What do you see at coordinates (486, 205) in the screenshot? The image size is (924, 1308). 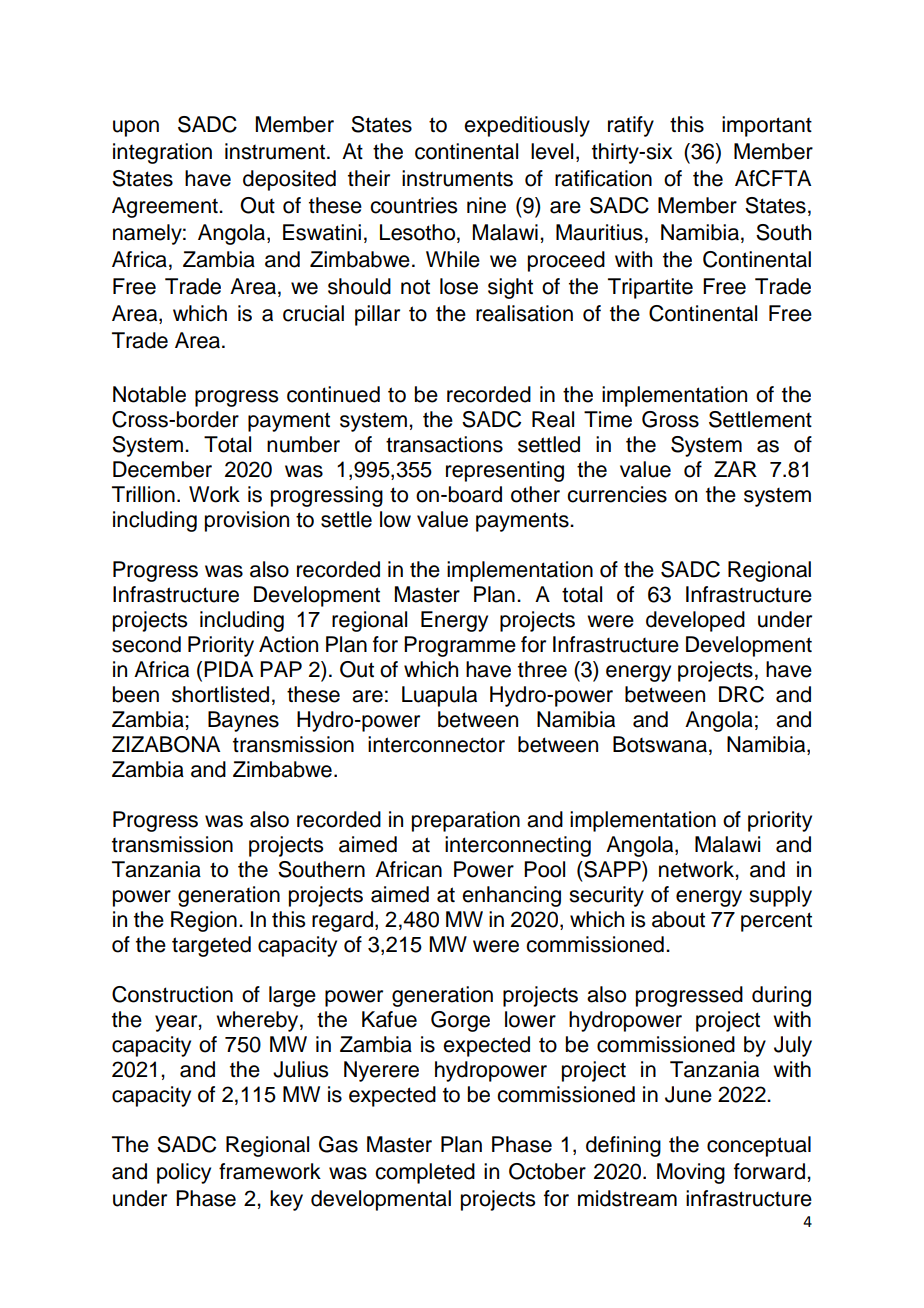 I see `nine` at bounding box center [486, 205].
